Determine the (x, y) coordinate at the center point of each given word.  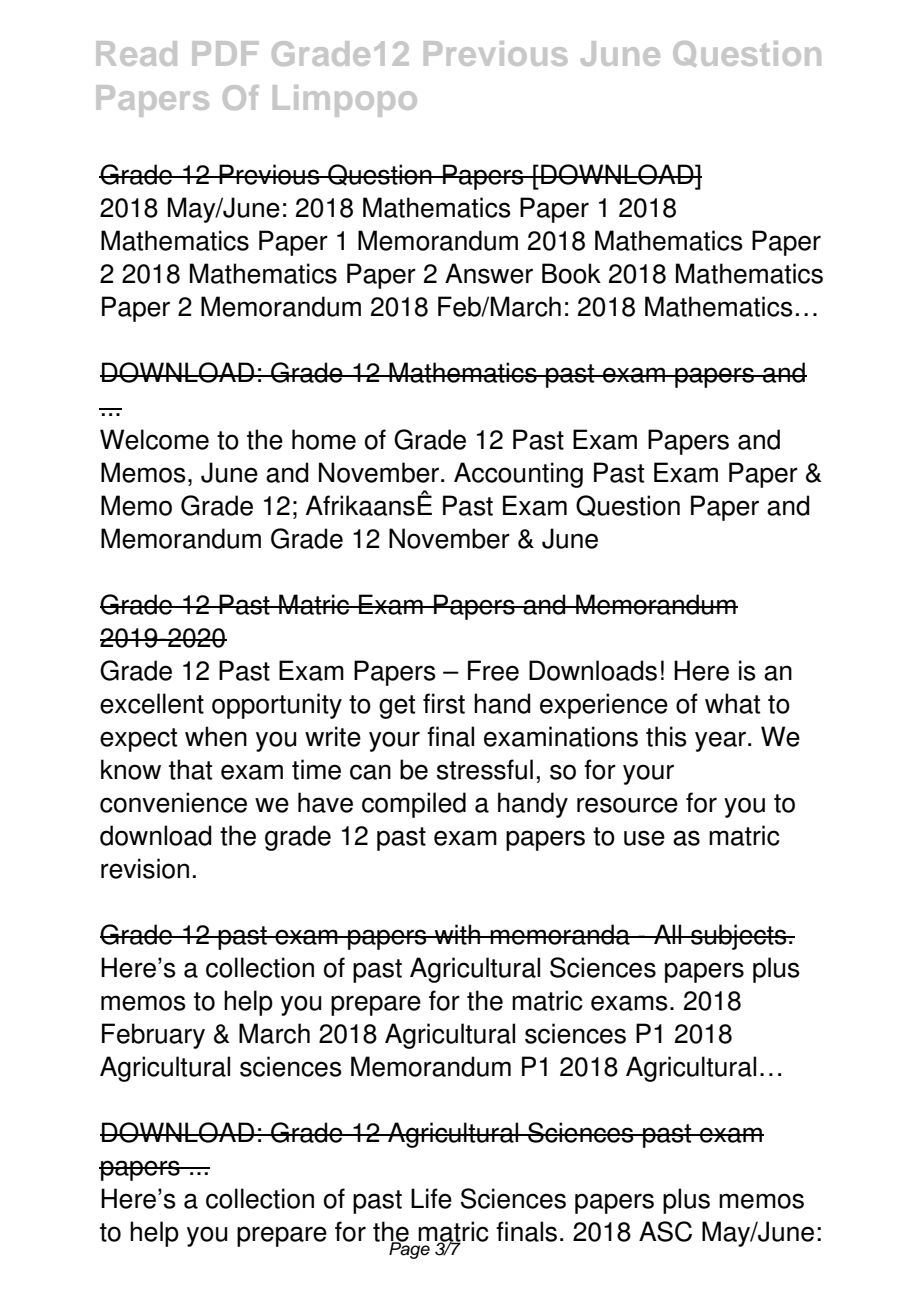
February (153, 1036)
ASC (665, 1231)
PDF (225, 53)
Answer (489, 273)
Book (571, 273)
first (444, 703)
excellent (152, 703)
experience (604, 706)
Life (431, 1198)
